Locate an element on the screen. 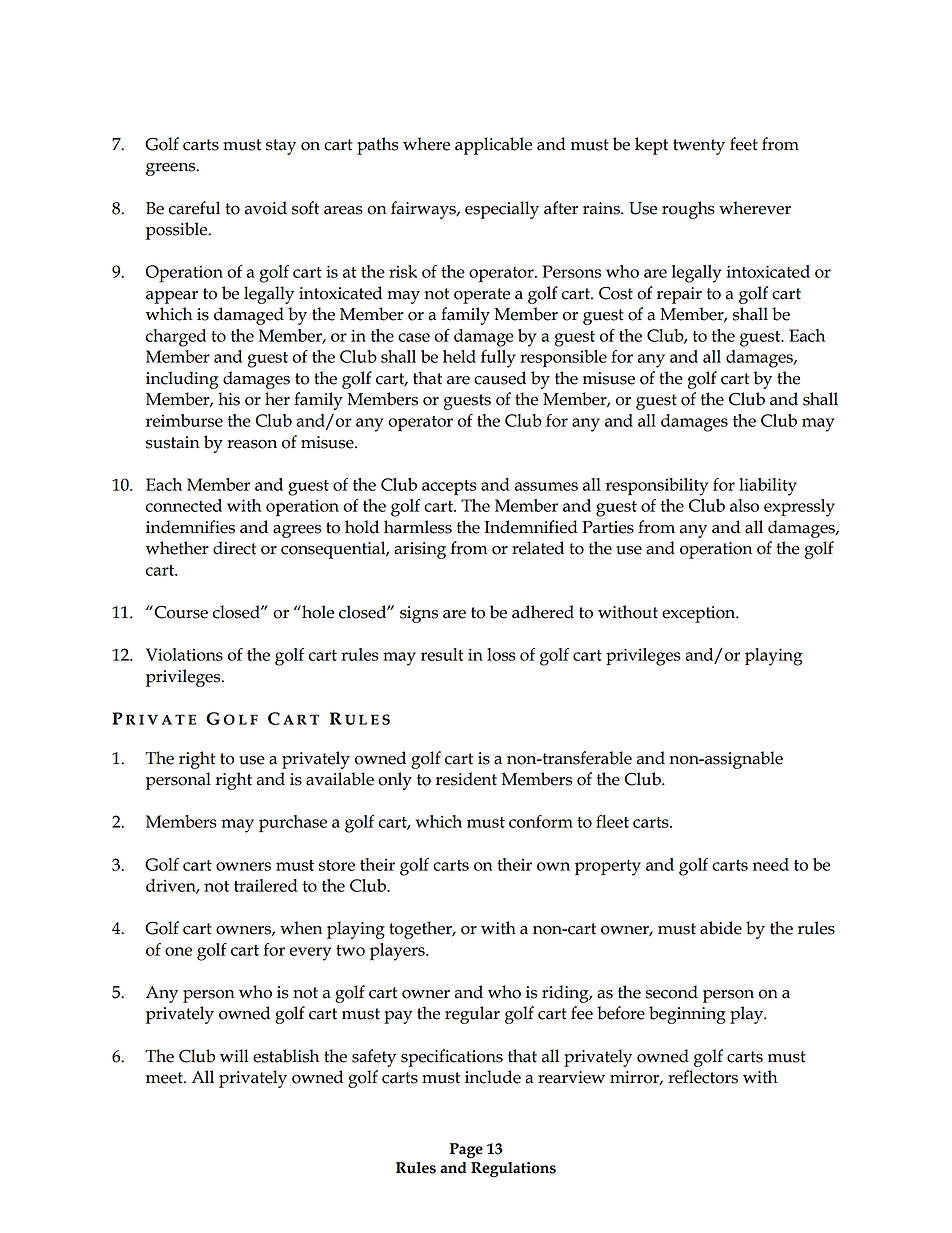 The image size is (952, 1233). loss is located at coordinates (501, 654).
